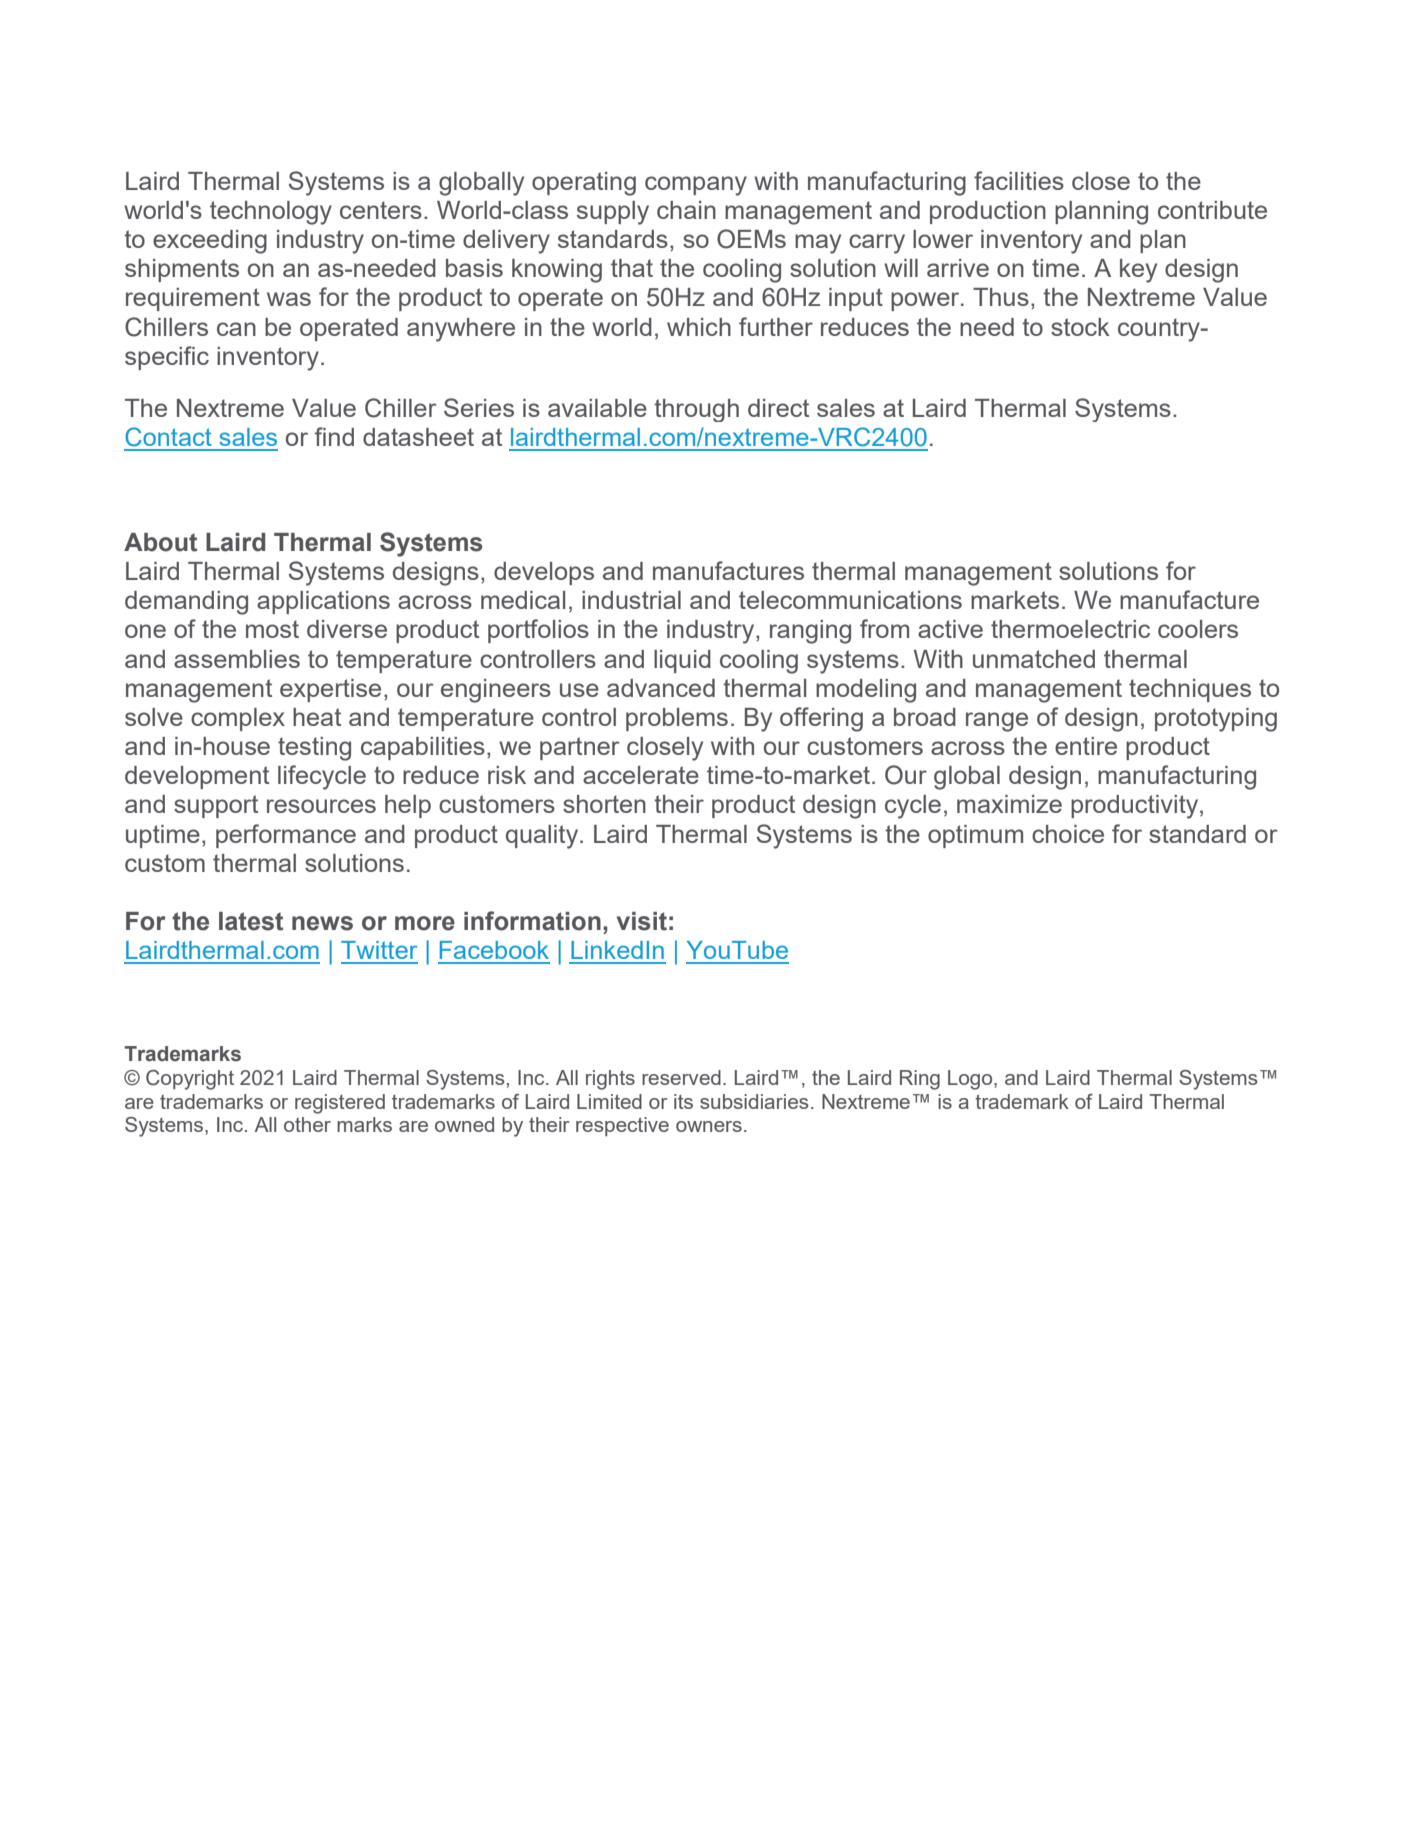  I want to click on liquid, so click(682, 661).
